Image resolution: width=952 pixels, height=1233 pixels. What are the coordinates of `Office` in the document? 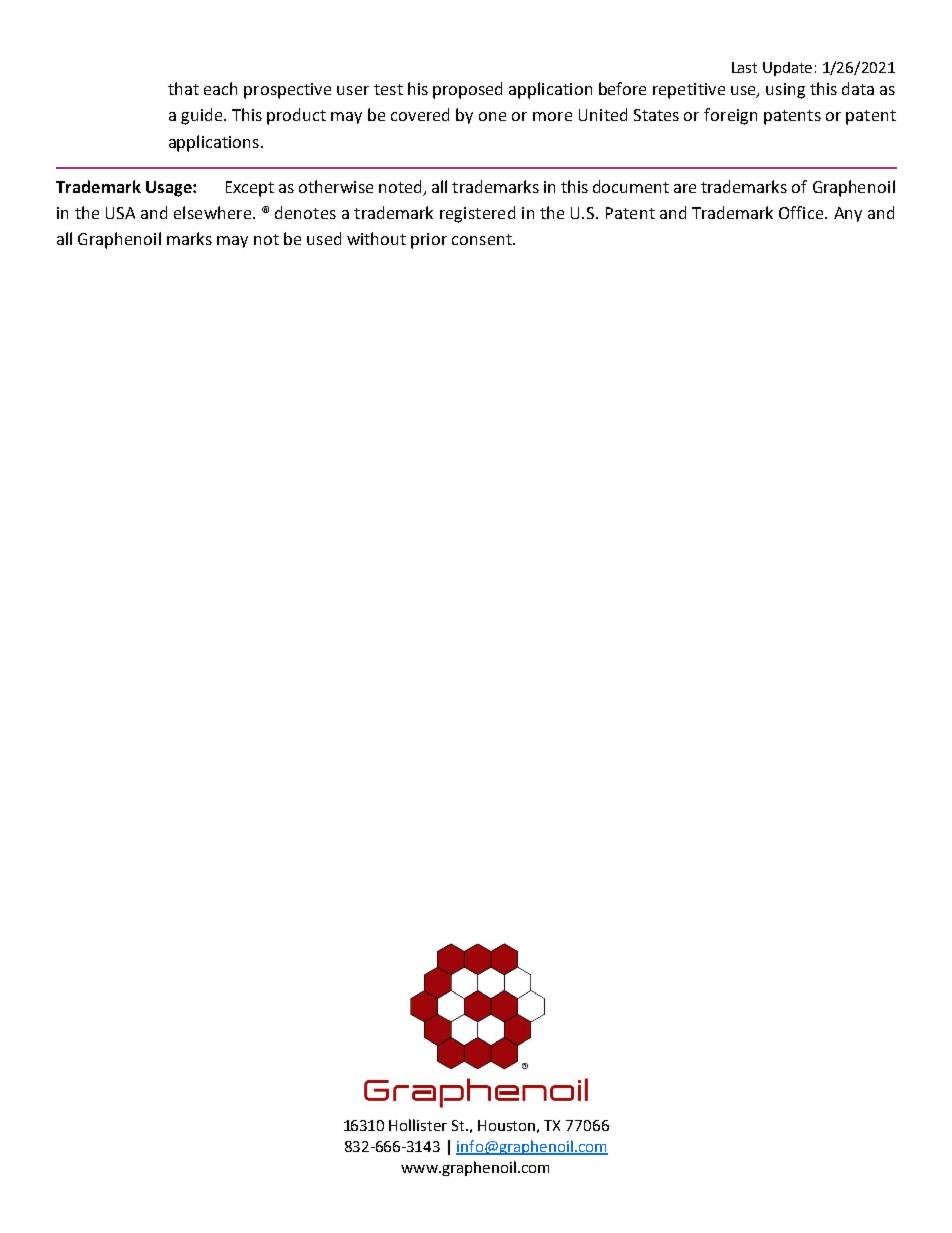 It's located at (802, 212).
